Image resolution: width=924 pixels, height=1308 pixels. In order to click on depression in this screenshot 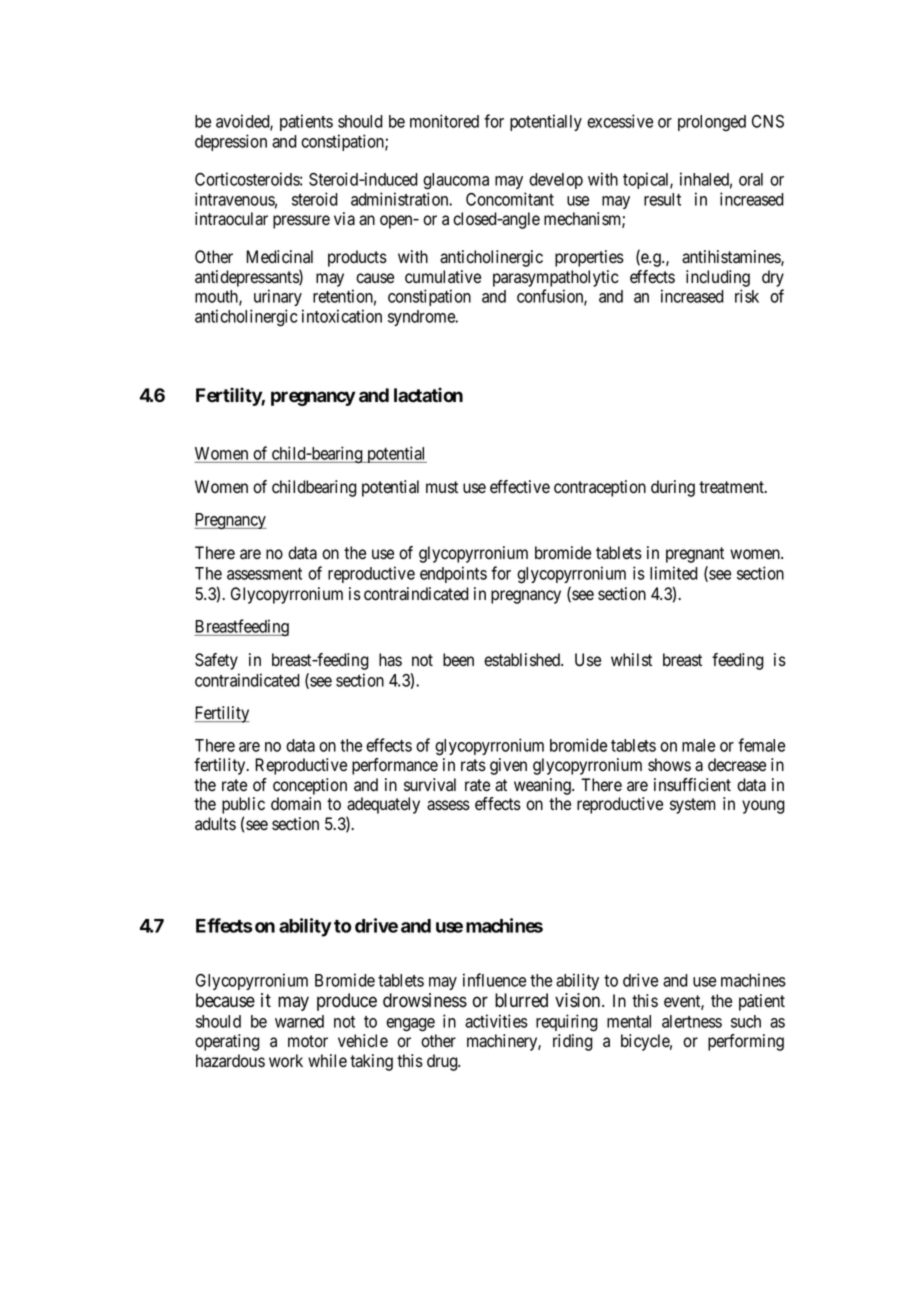, I will do `click(231, 142)`.
